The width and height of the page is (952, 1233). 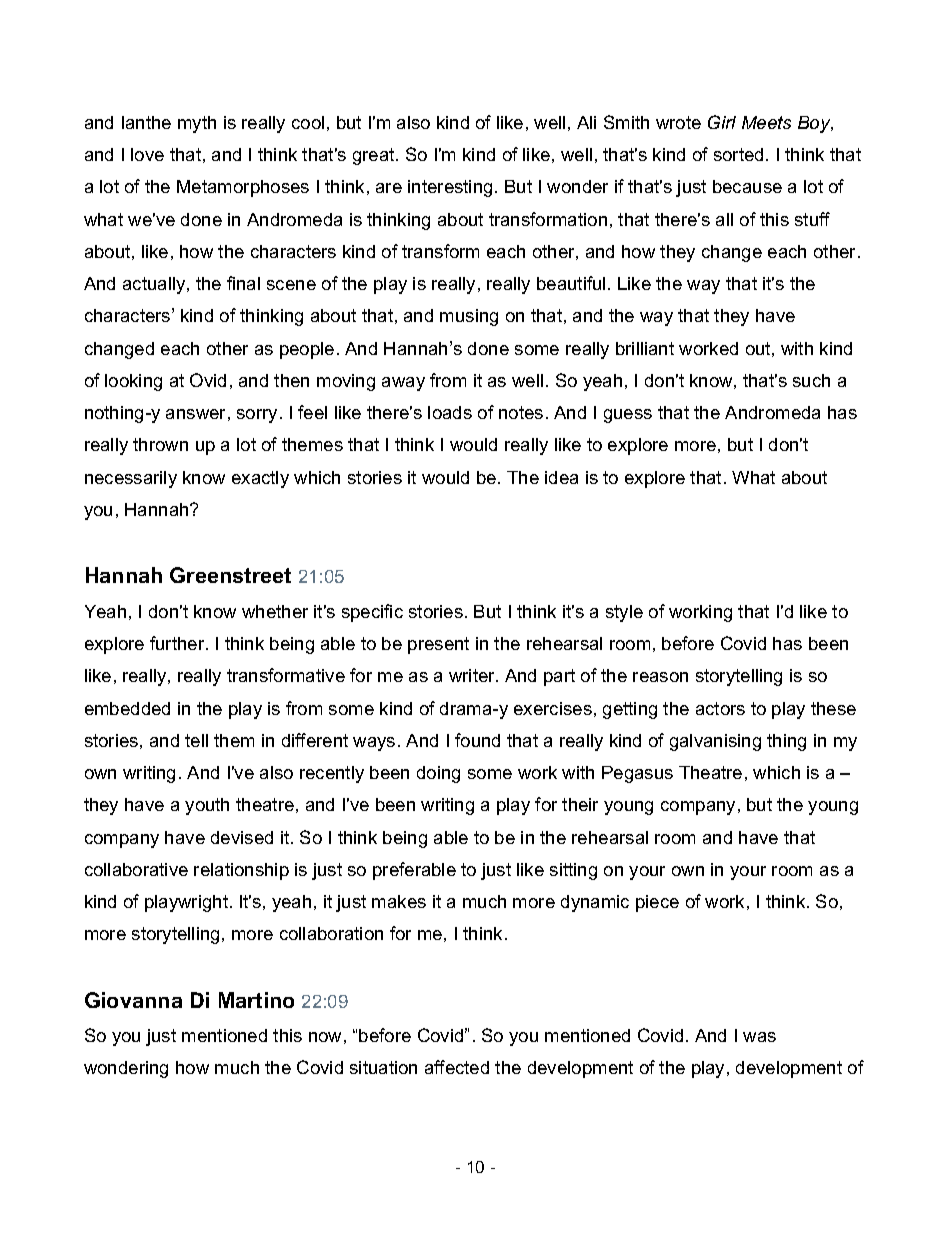 I want to click on sorry, so click(x=257, y=416).
